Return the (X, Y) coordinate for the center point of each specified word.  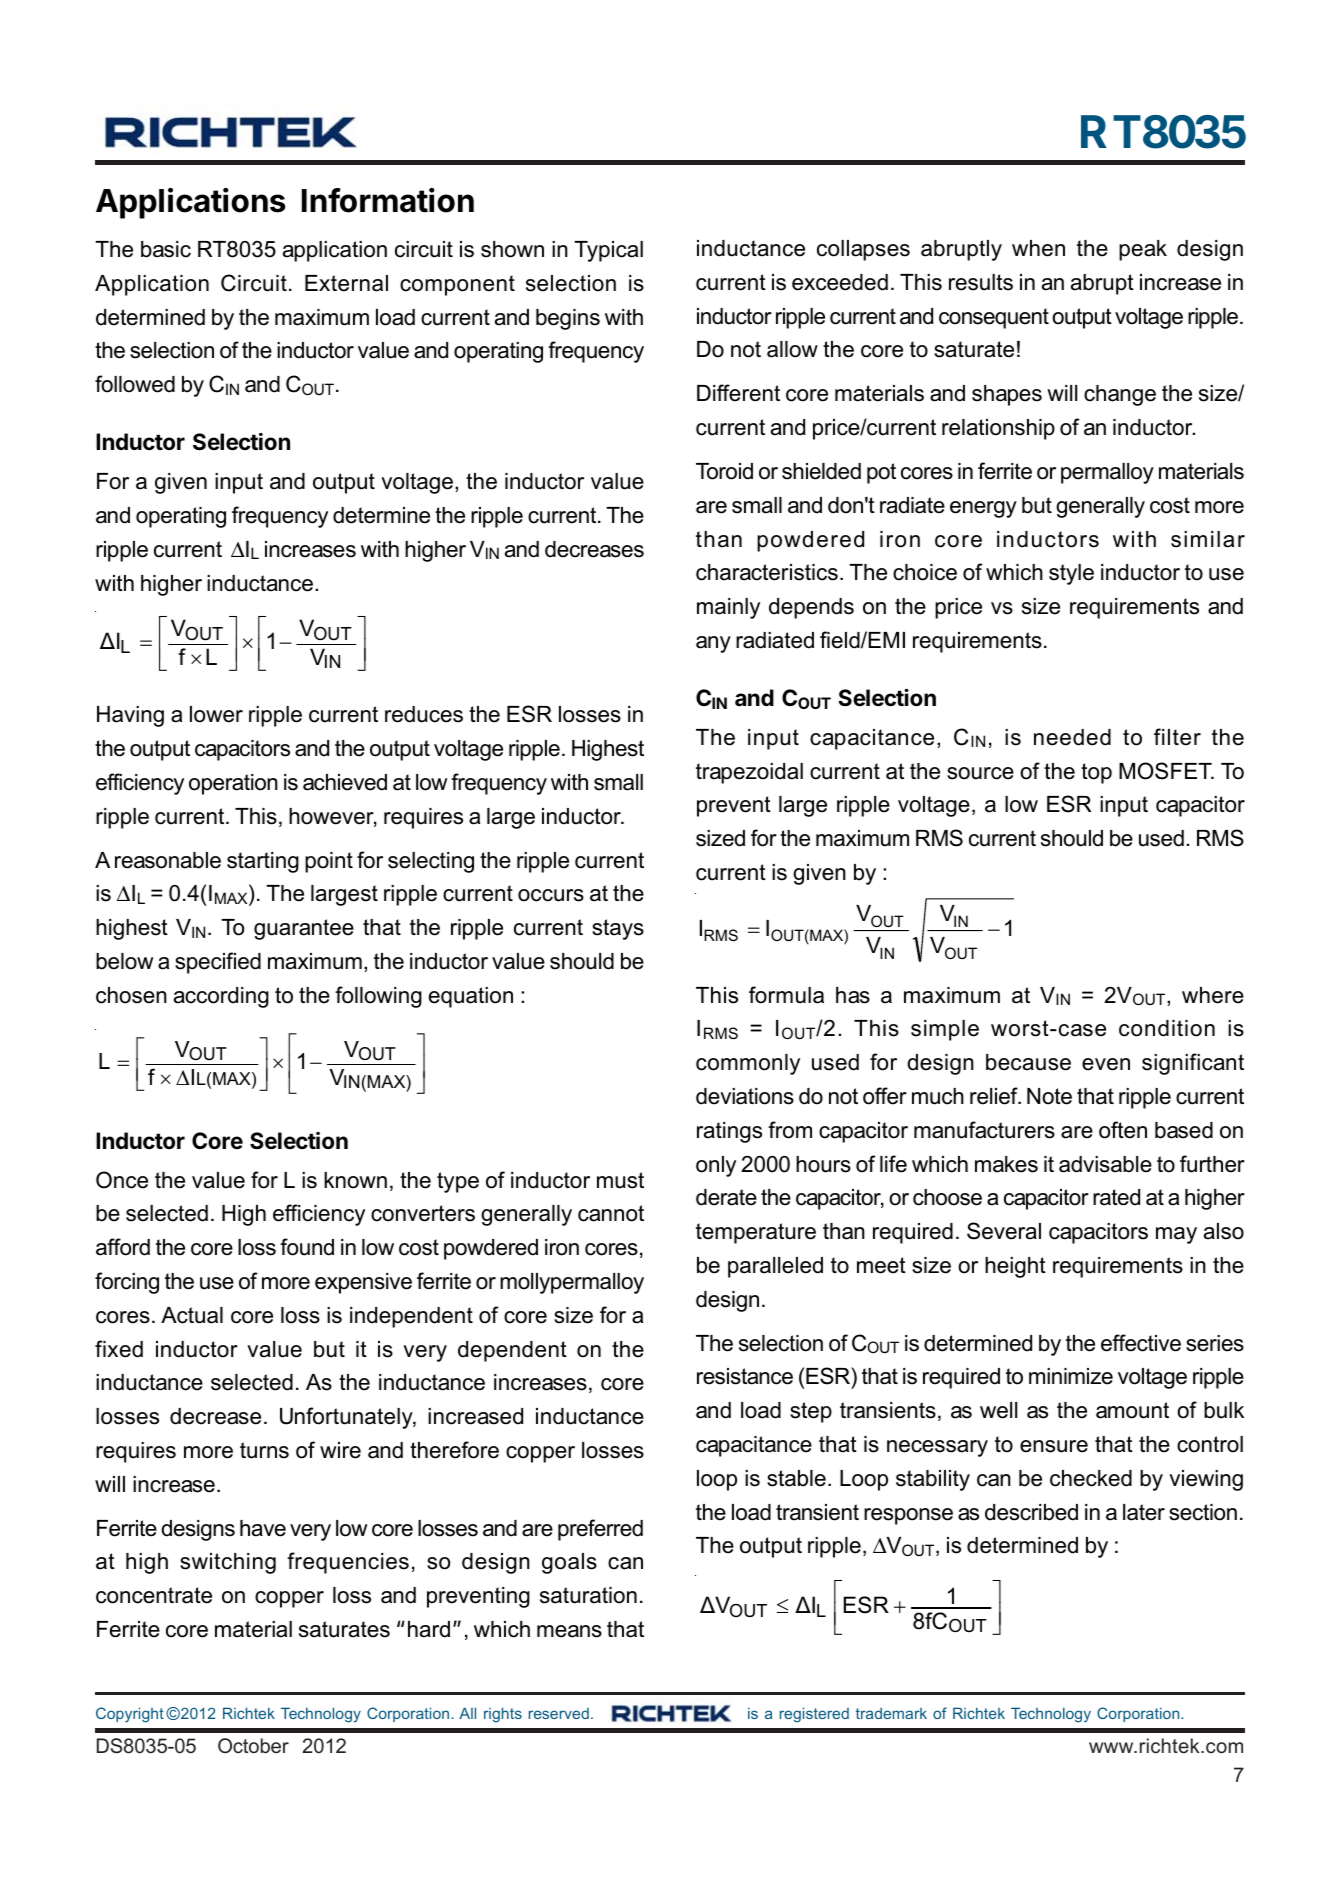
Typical (608, 251)
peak (1143, 250)
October (253, 1745)
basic (166, 249)
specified (218, 963)
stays (618, 929)
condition (1167, 1028)
